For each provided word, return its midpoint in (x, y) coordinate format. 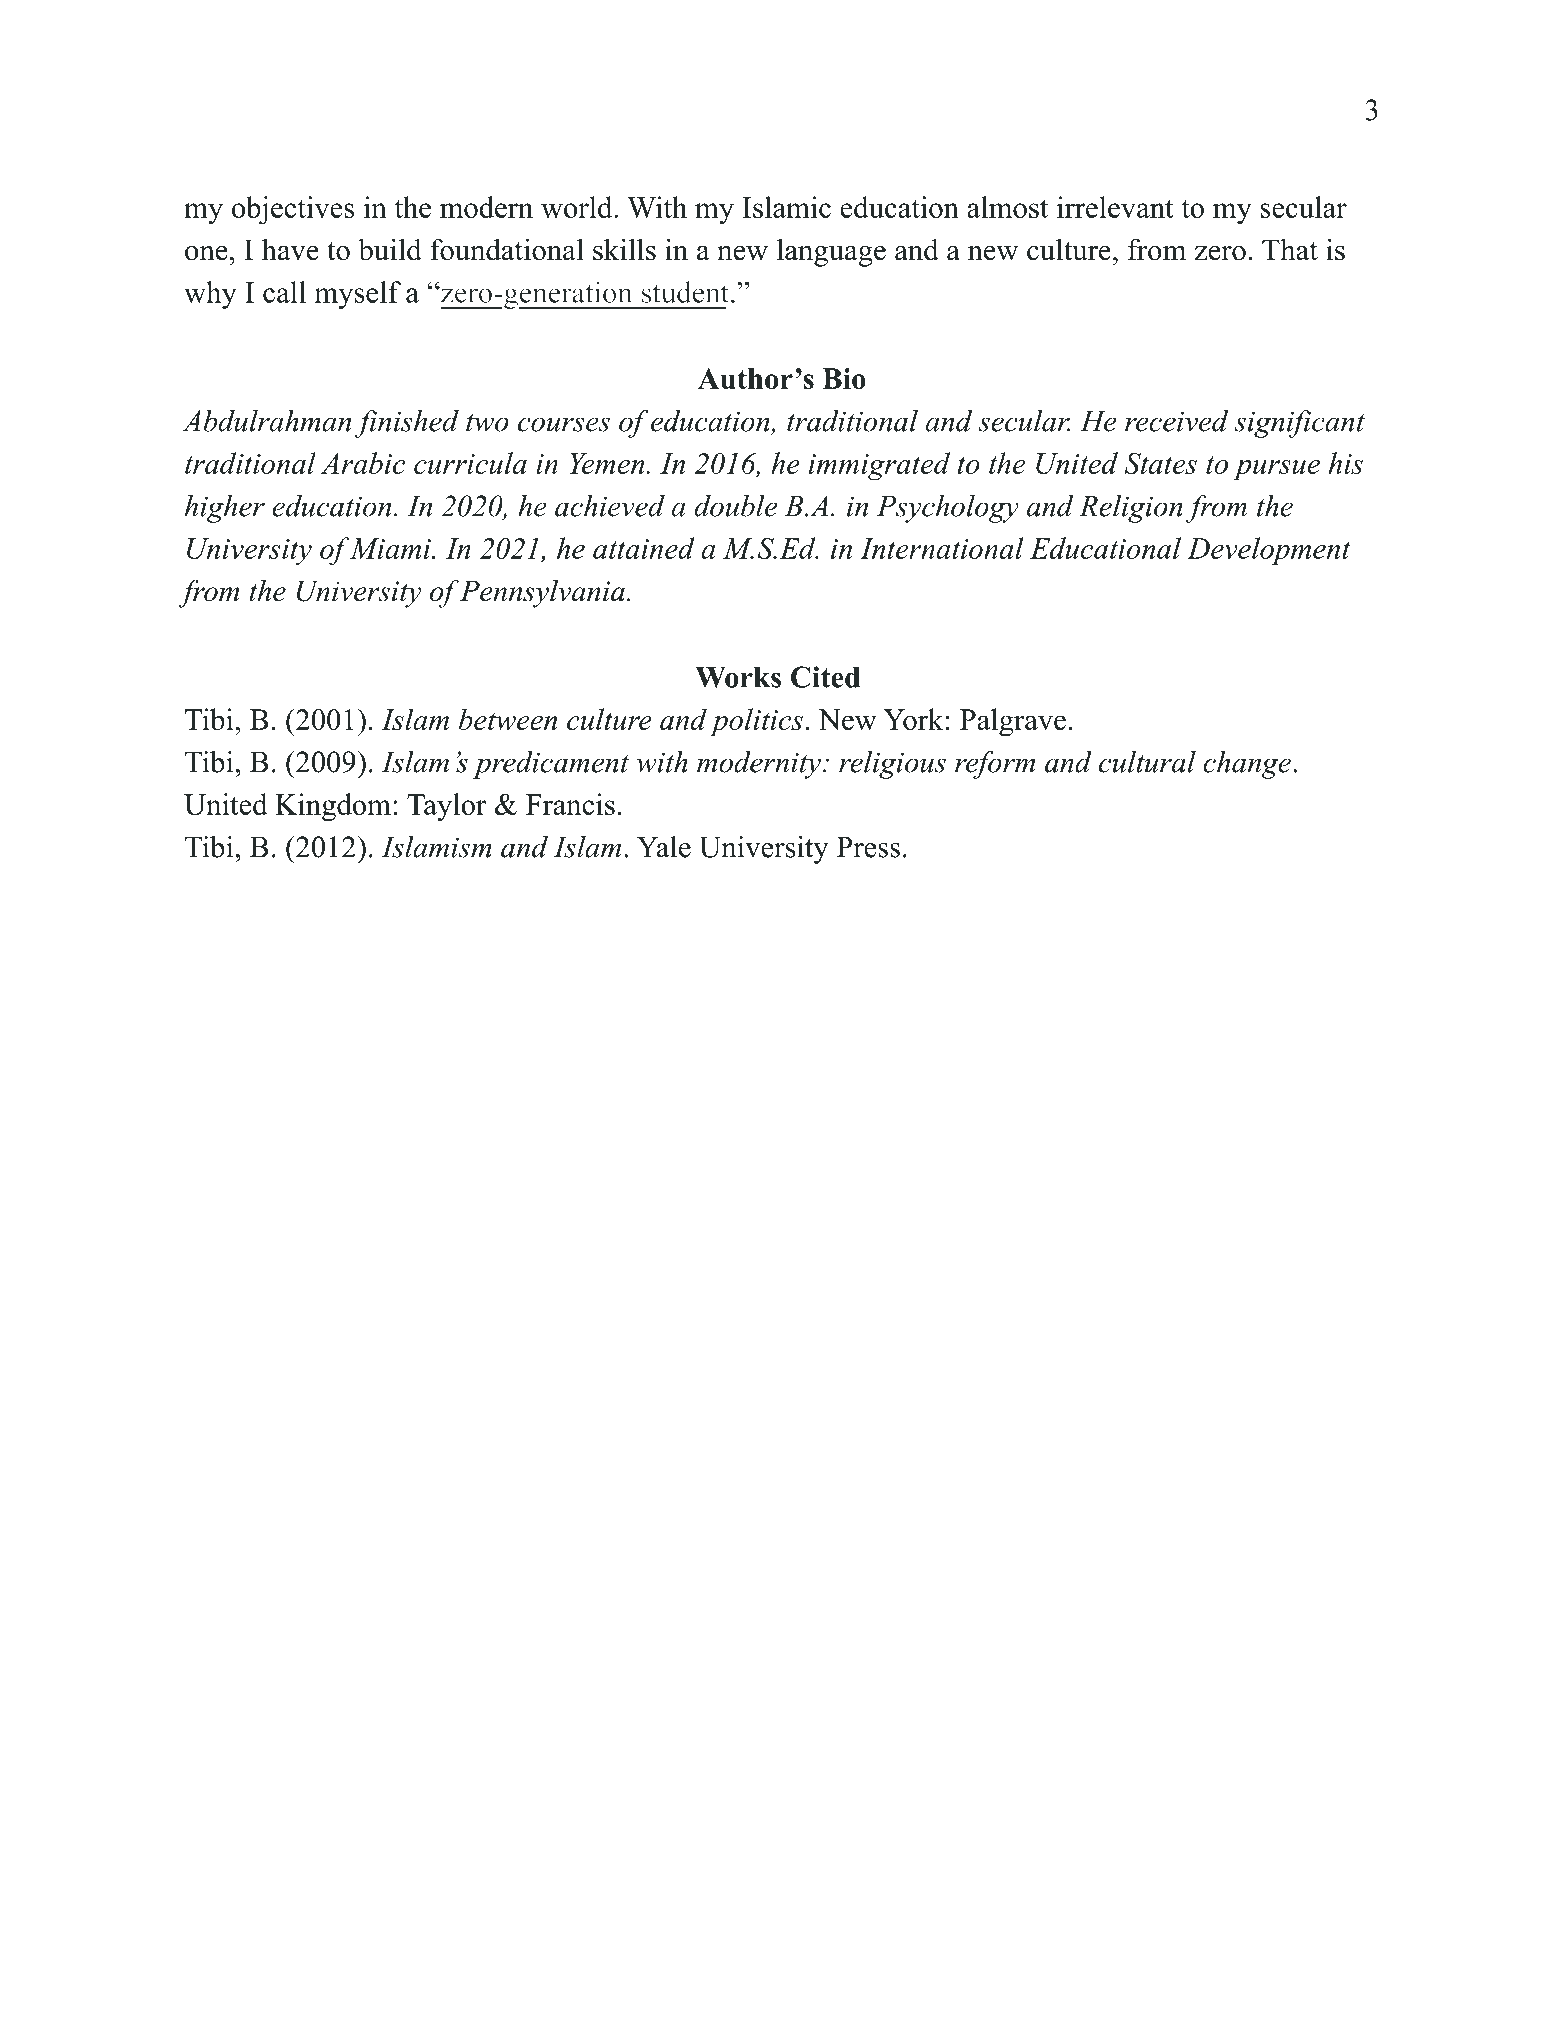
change (1247, 765)
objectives (293, 210)
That (1290, 249)
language (831, 253)
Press (868, 847)
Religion (1131, 509)
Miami (391, 548)
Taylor (447, 807)
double (735, 506)
